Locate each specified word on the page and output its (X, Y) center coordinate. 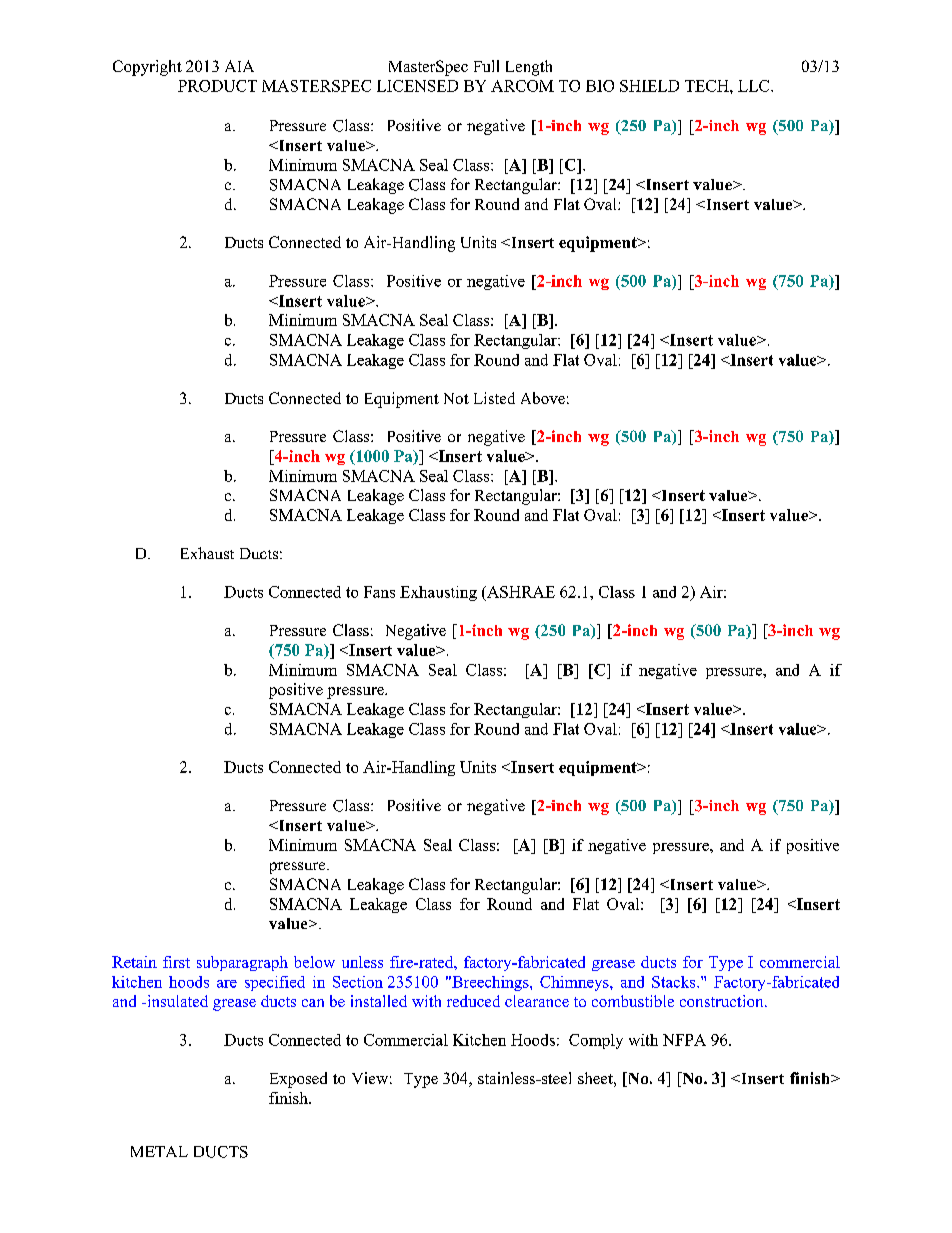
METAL (159, 1151)
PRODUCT (217, 86)
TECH (708, 86)
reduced (473, 1001)
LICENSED (417, 86)
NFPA (684, 1040)
